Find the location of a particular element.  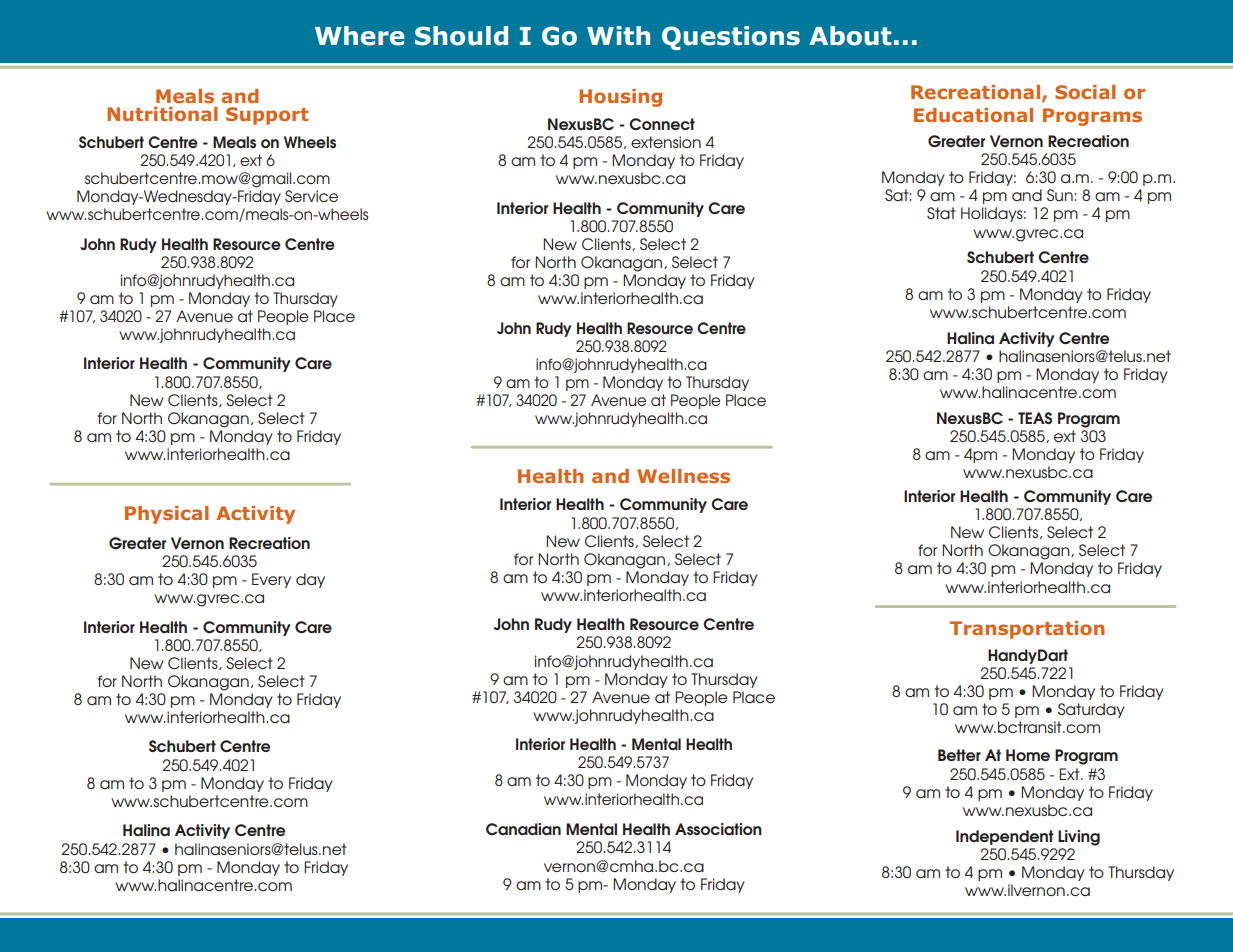

Educational is located at coordinates (973, 115).
